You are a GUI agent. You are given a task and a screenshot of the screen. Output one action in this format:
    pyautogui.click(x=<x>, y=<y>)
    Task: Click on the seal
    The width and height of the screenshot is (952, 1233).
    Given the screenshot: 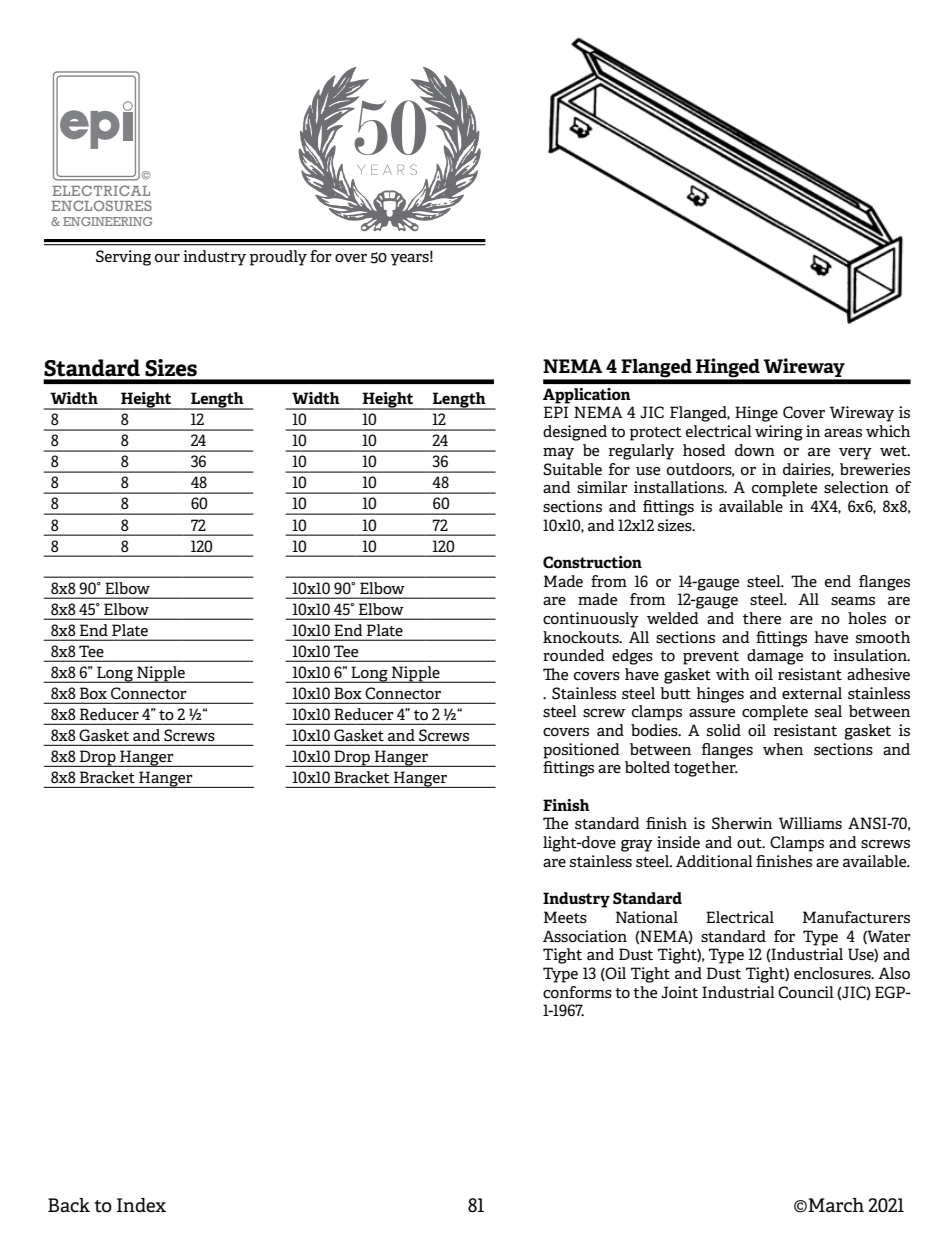 What is the action you would take?
    pyautogui.click(x=828, y=711)
